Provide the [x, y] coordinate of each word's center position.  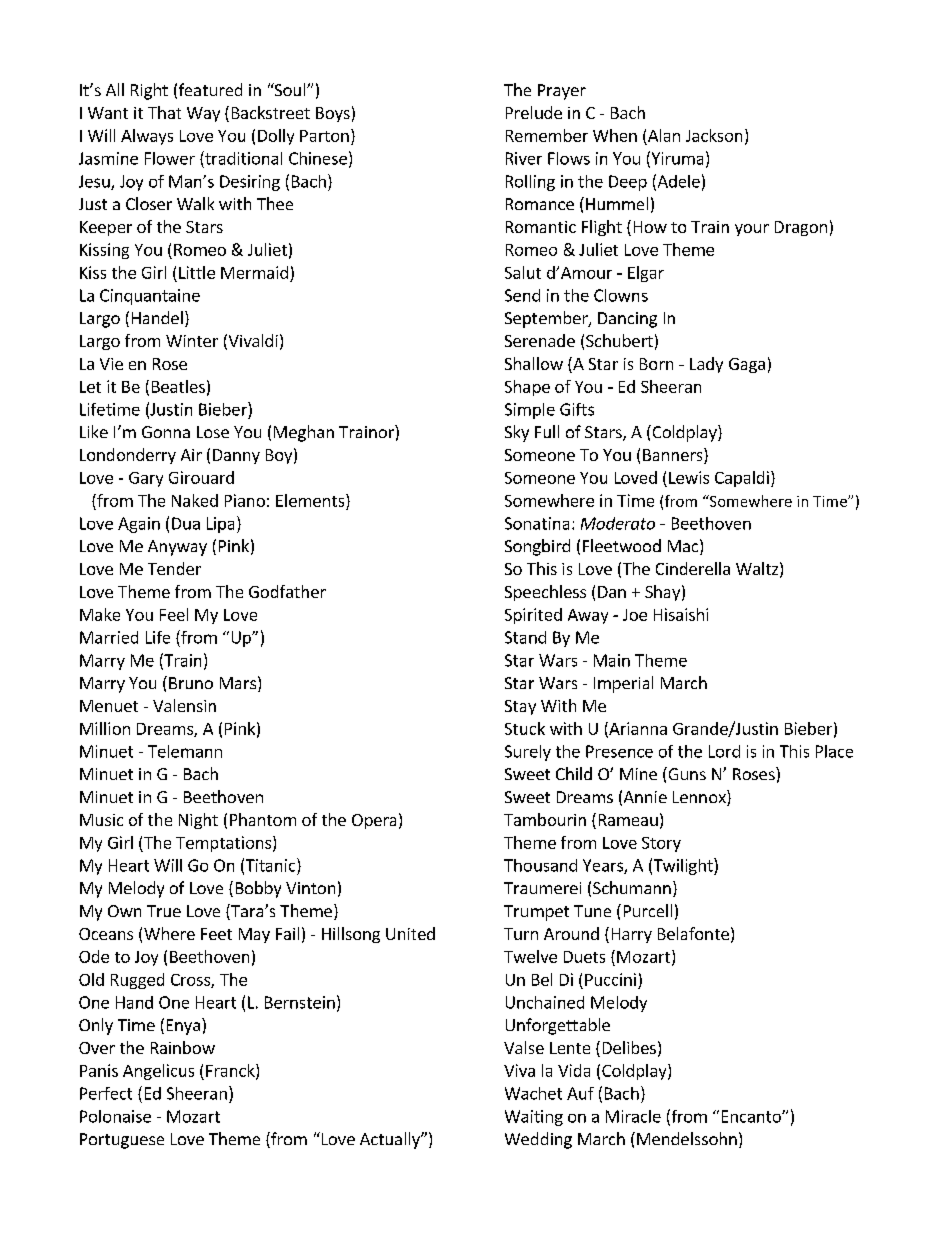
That [164, 112]
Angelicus [158, 1072]
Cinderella [693, 568]
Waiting [534, 1118]
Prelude [534, 112]
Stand [525, 637]
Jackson [714, 135]
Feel [174, 614]
